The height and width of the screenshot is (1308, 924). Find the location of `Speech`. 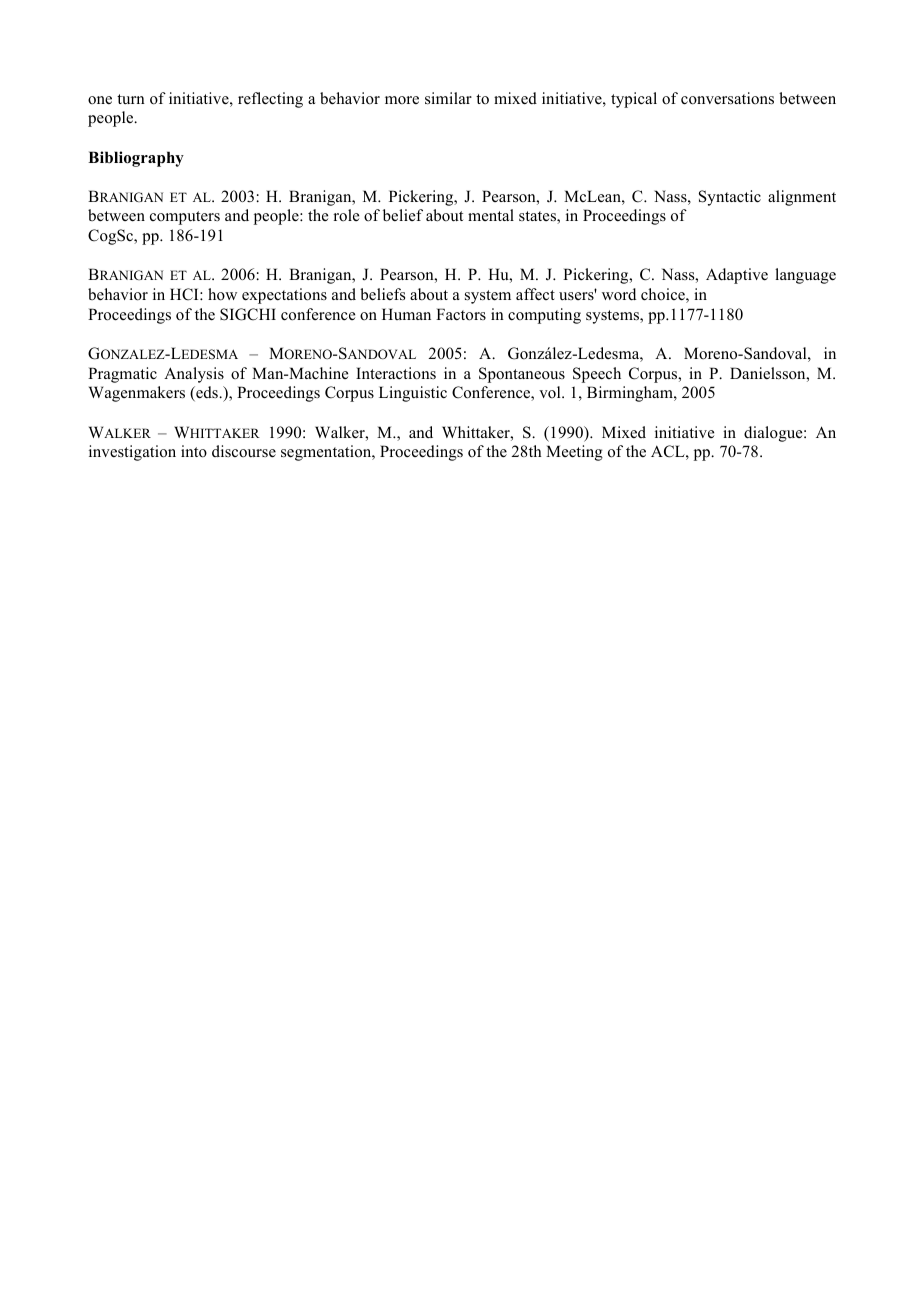

Speech is located at coordinates (597, 375).
